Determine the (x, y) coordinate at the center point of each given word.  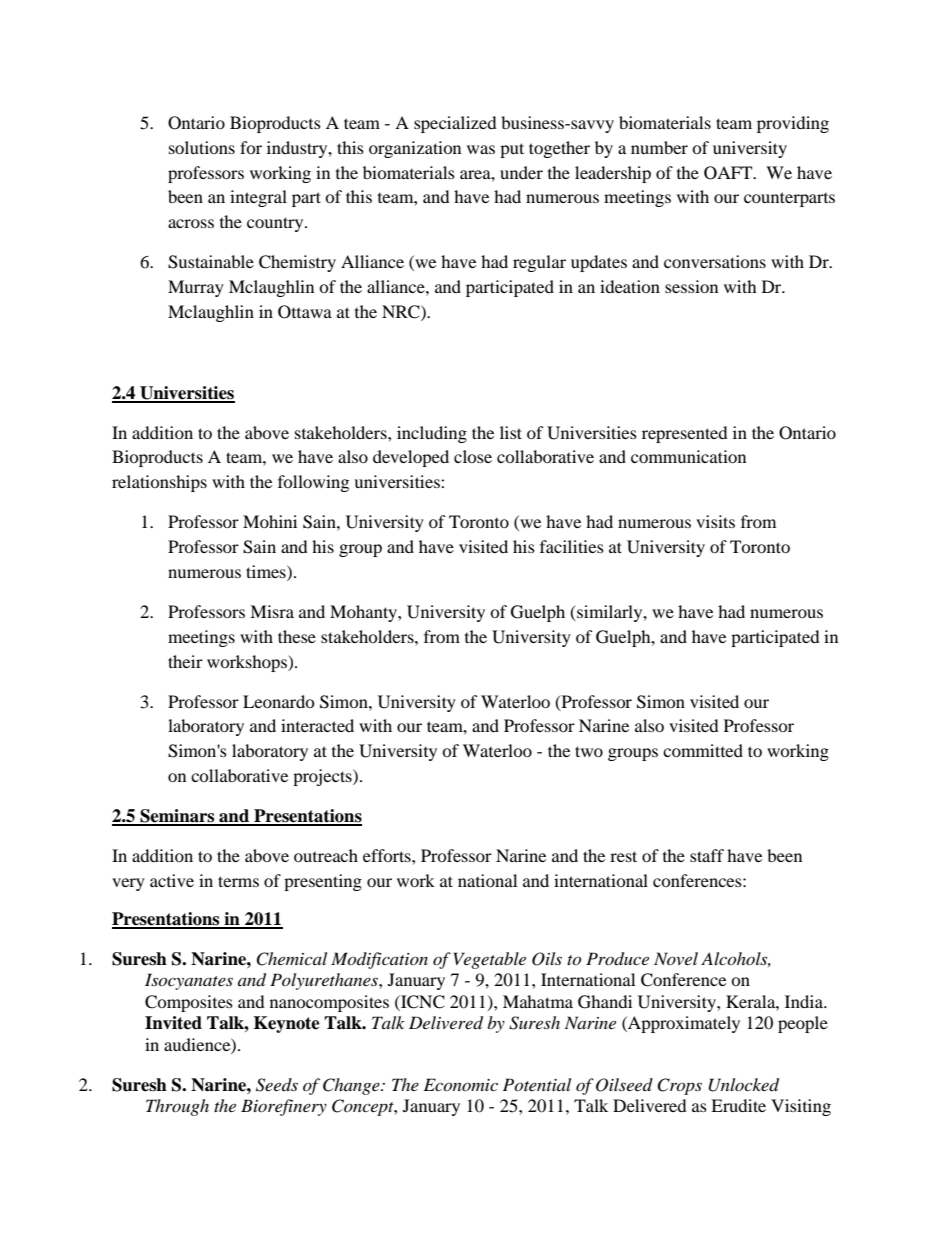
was (481, 149)
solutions (202, 147)
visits (715, 521)
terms (238, 881)
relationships (159, 483)
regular (539, 263)
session (691, 286)
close (473, 456)
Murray (196, 288)
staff (707, 855)
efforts (388, 855)
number (659, 147)
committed (703, 750)
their (185, 661)
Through (177, 1107)
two (589, 751)
